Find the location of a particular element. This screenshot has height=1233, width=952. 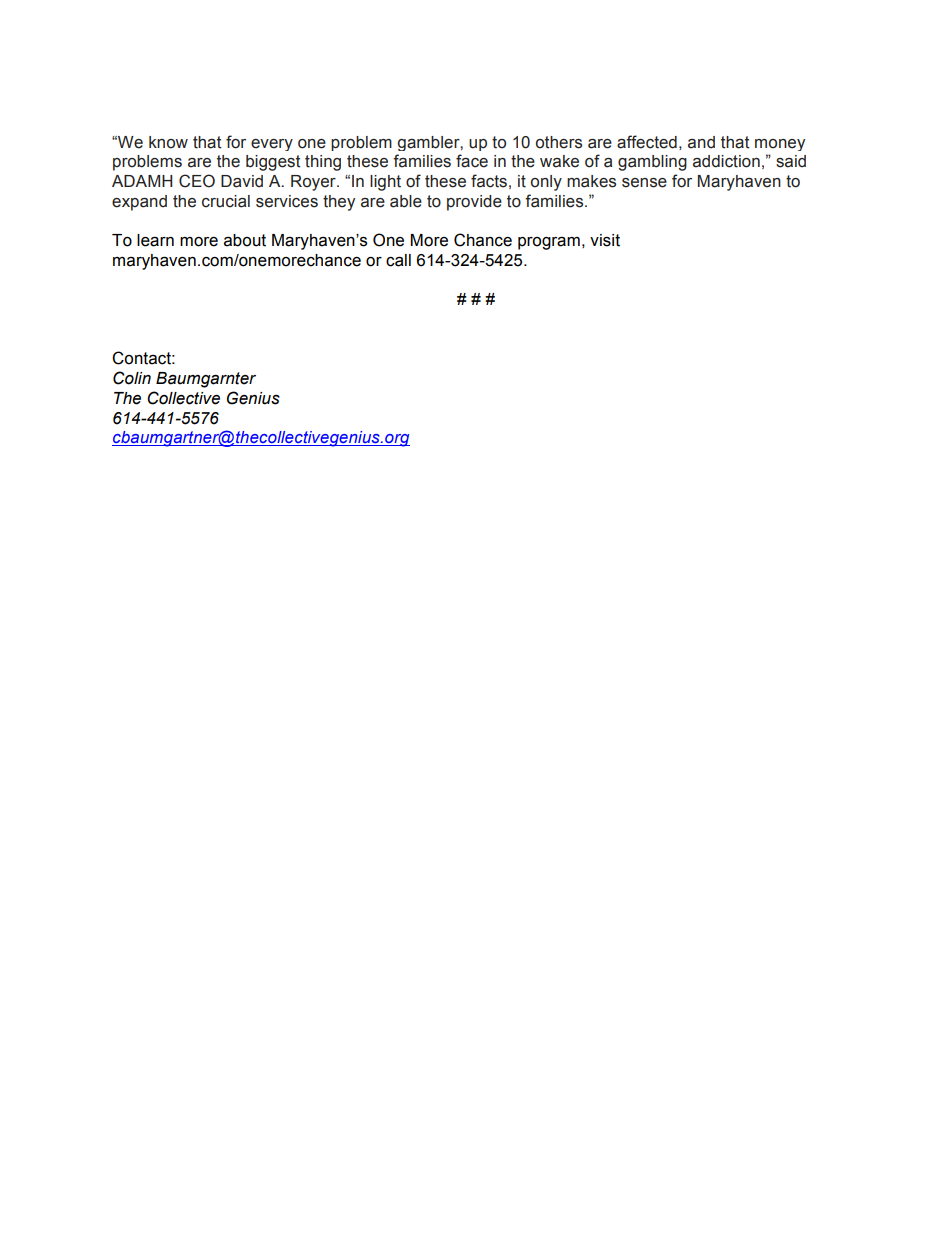

program is located at coordinates (549, 243).
